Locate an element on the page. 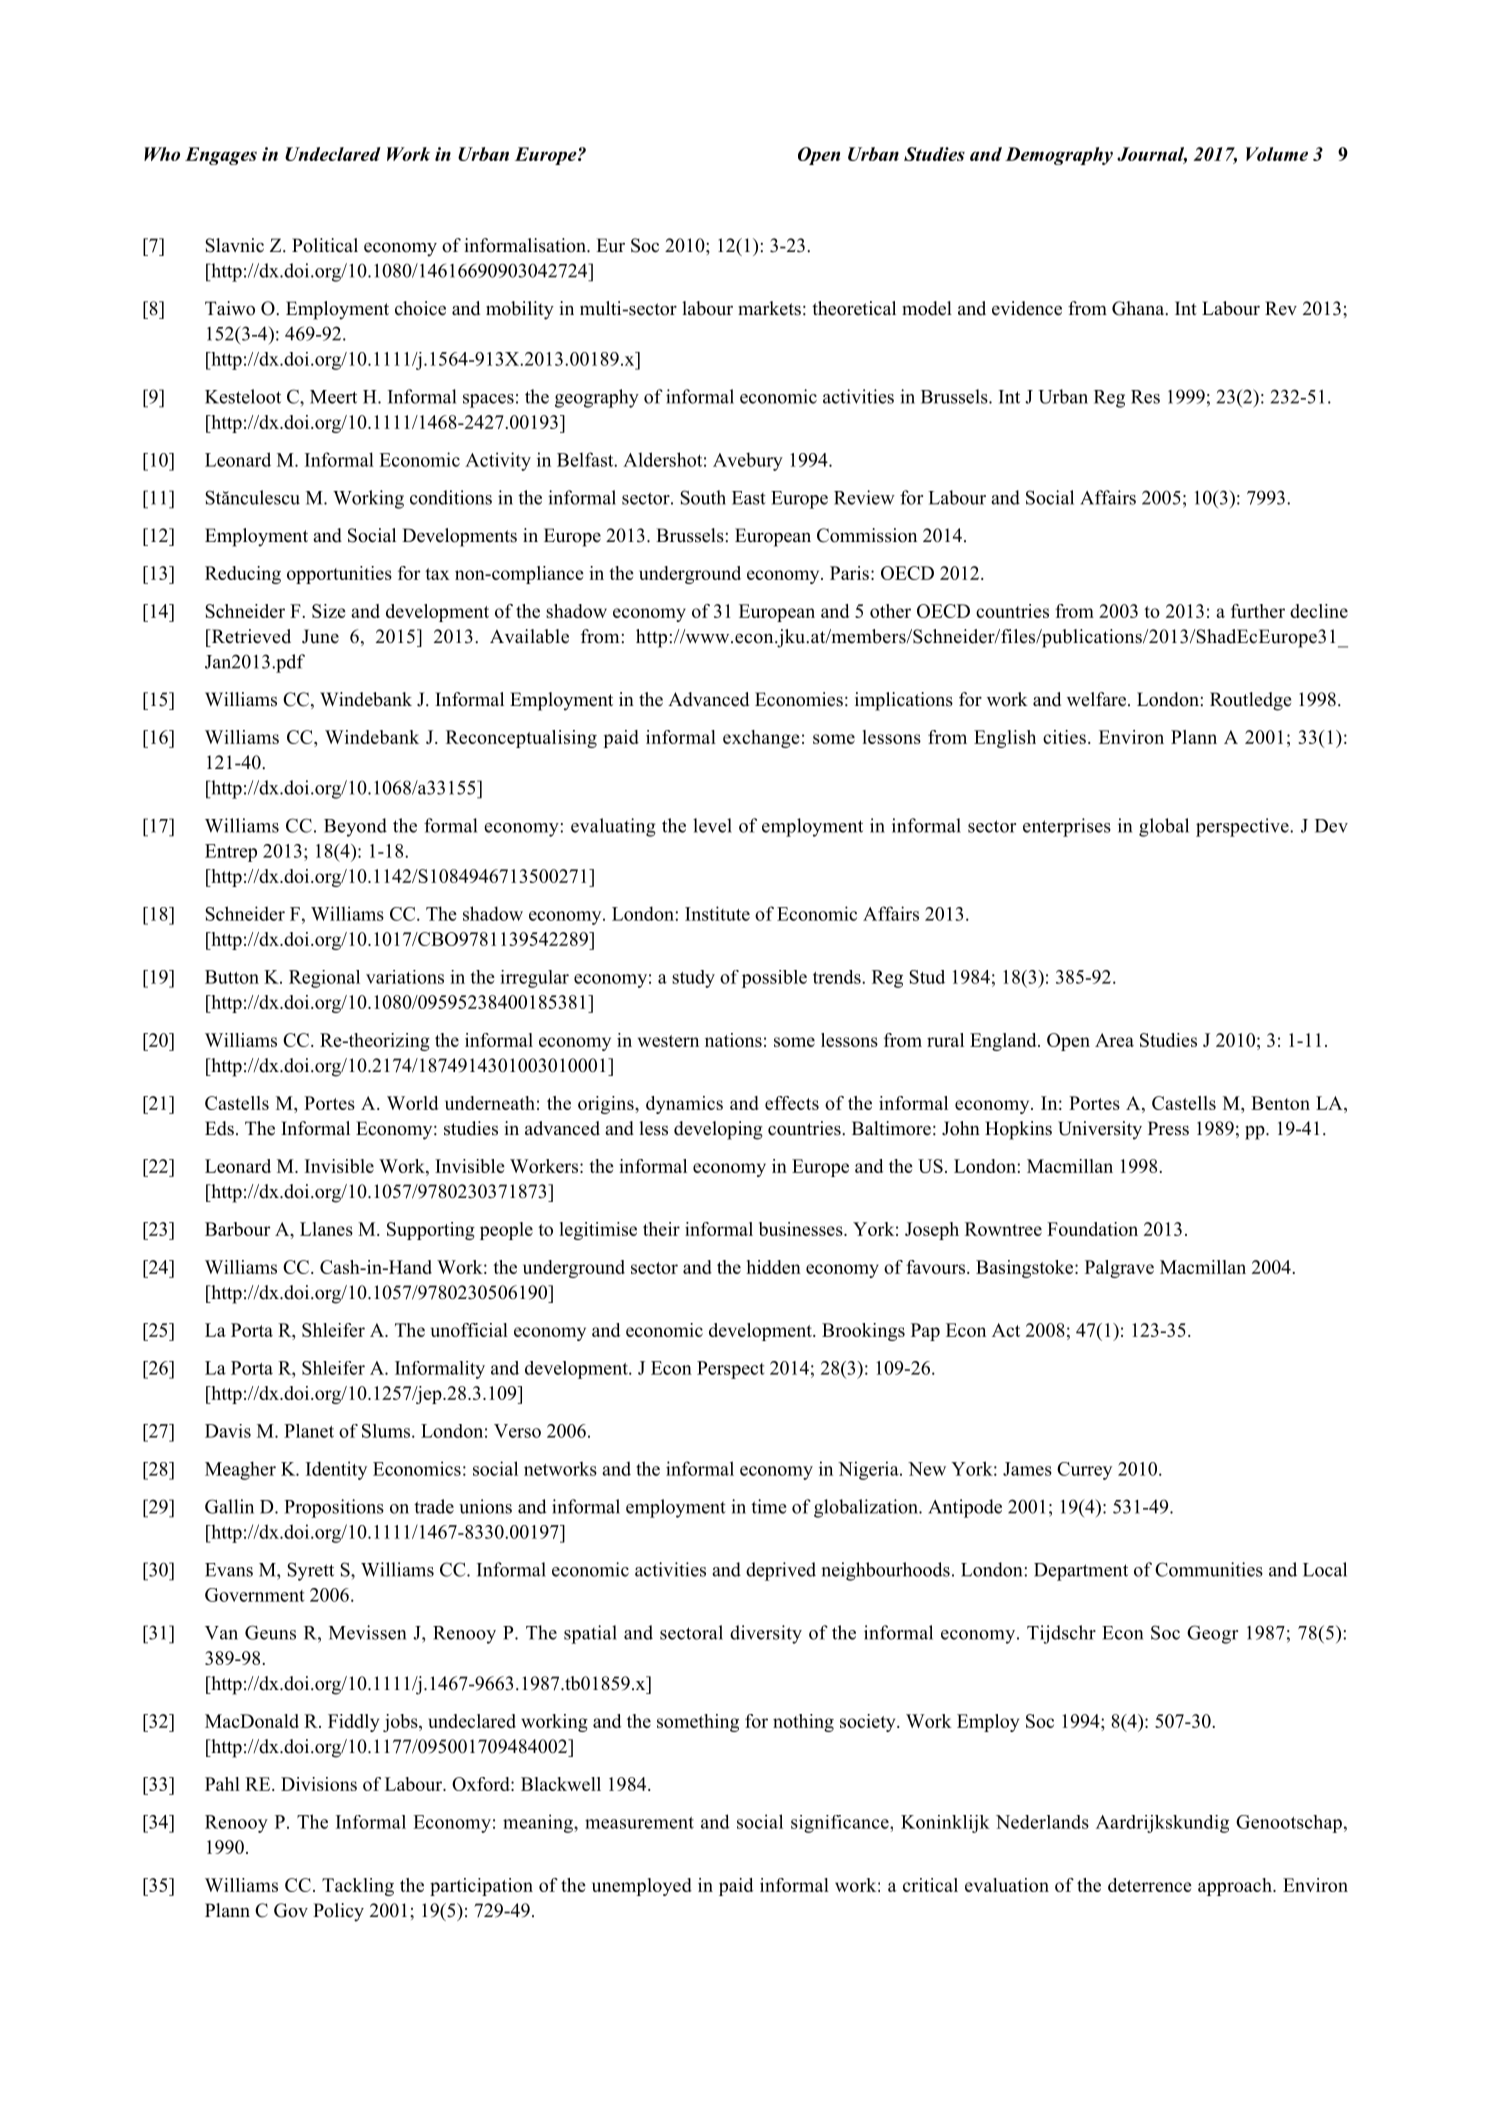  Area is located at coordinates (1114, 1040).
